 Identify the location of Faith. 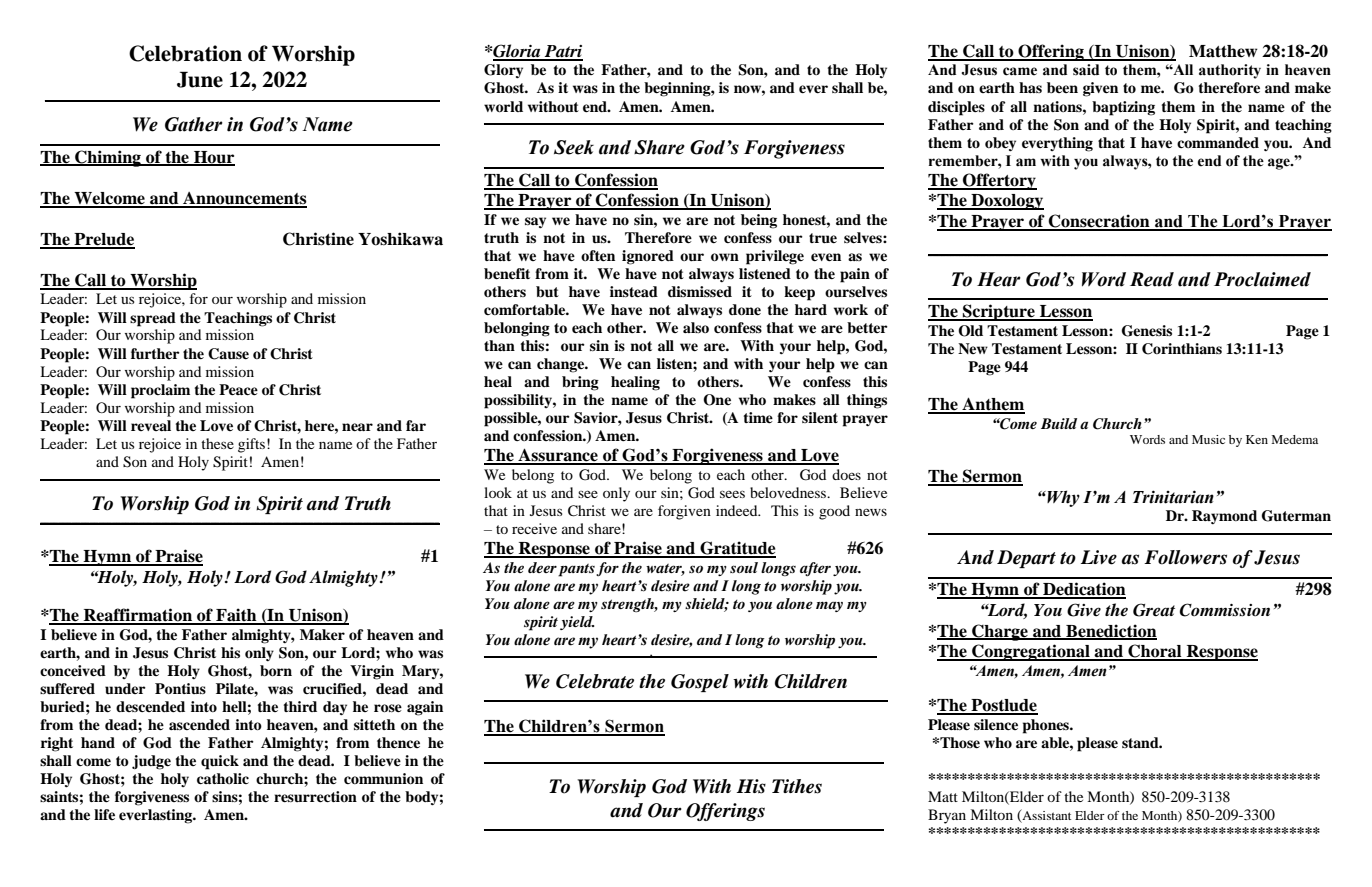
(236, 616).
